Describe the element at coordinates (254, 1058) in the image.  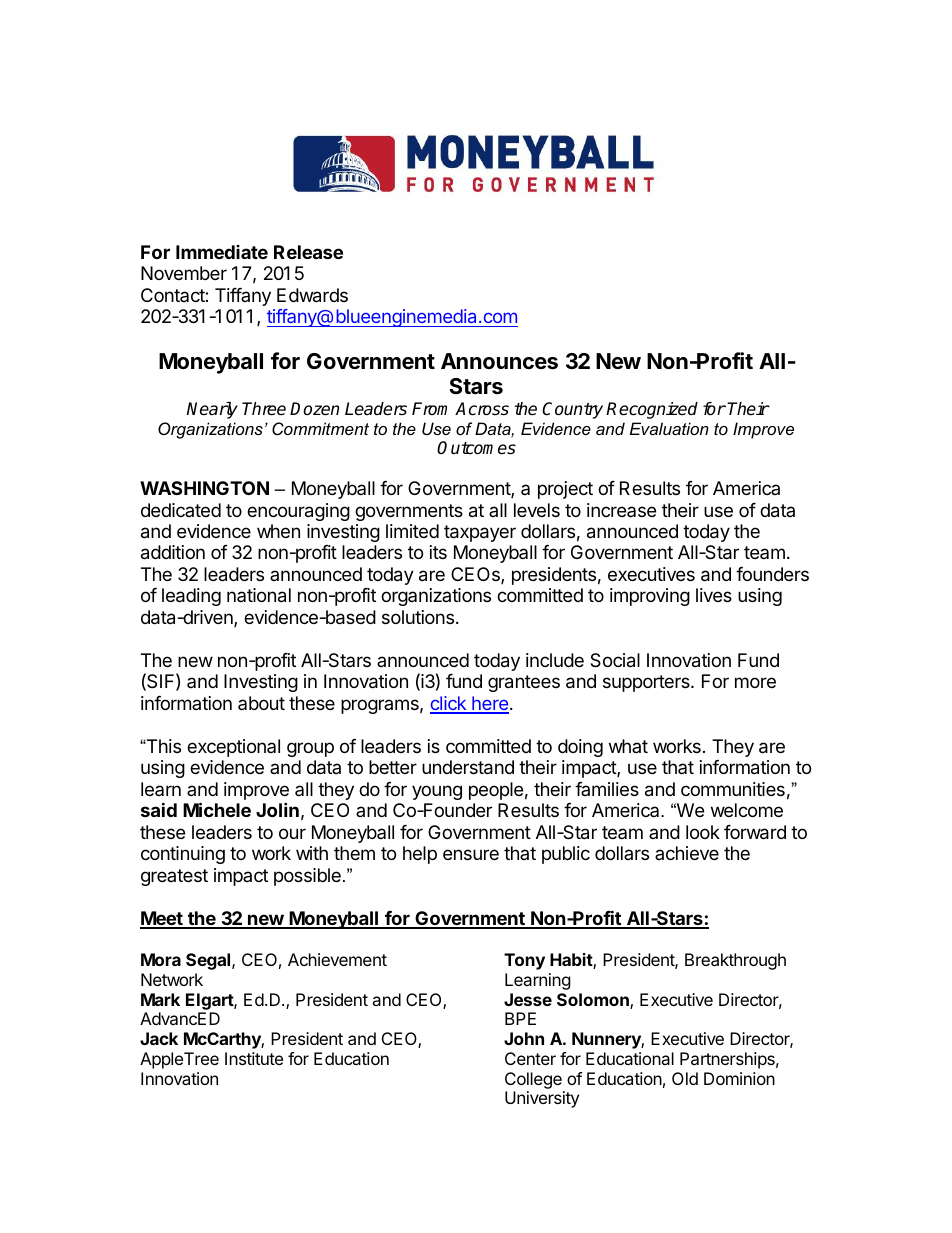
I see `Institute` at that location.
